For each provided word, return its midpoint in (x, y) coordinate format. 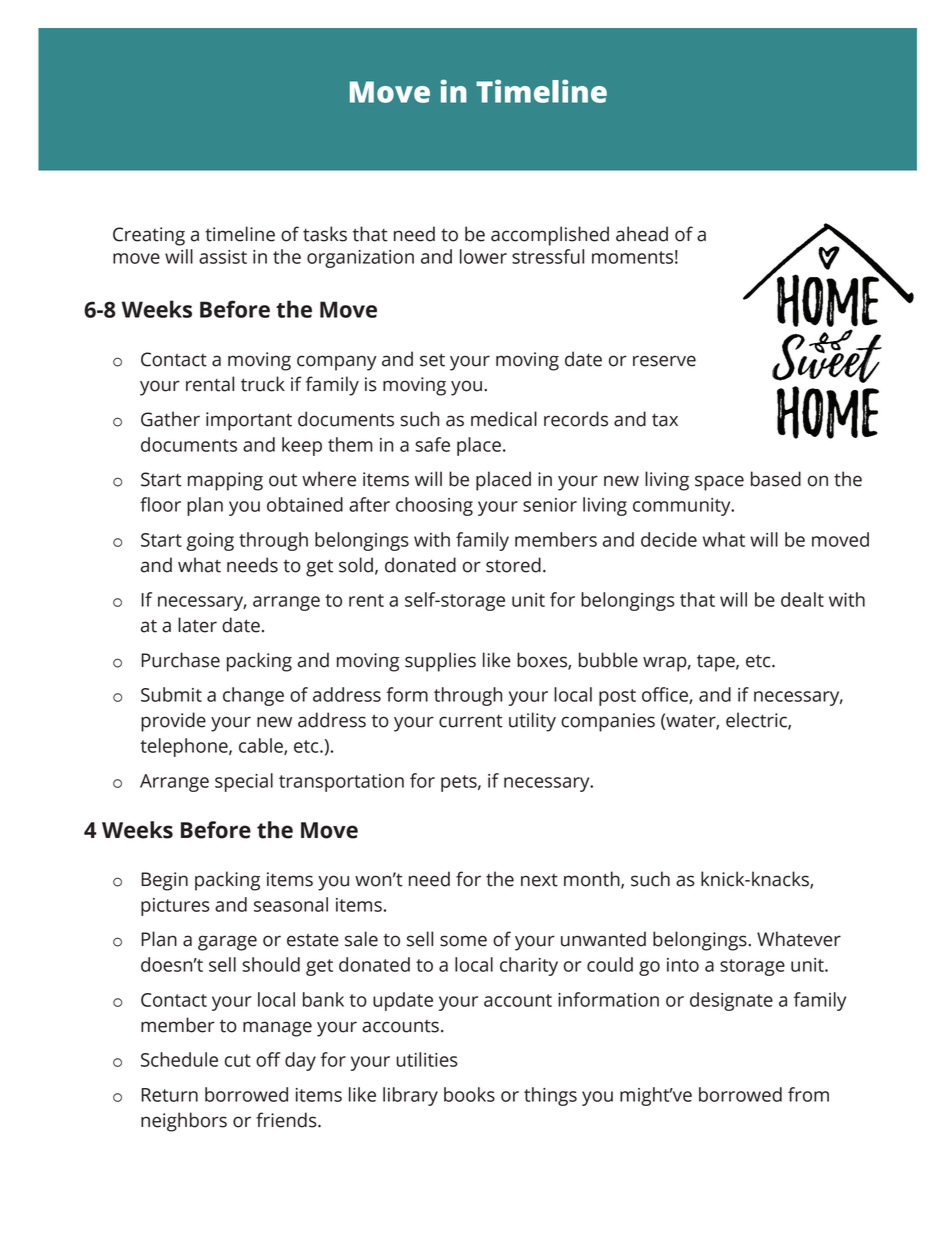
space (719, 483)
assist (223, 257)
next (539, 880)
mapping (225, 481)
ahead (642, 234)
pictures (175, 907)
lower (483, 256)
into (683, 965)
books (469, 1094)
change (253, 696)
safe (432, 444)
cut (238, 1060)
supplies (440, 662)
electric (757, 721)
